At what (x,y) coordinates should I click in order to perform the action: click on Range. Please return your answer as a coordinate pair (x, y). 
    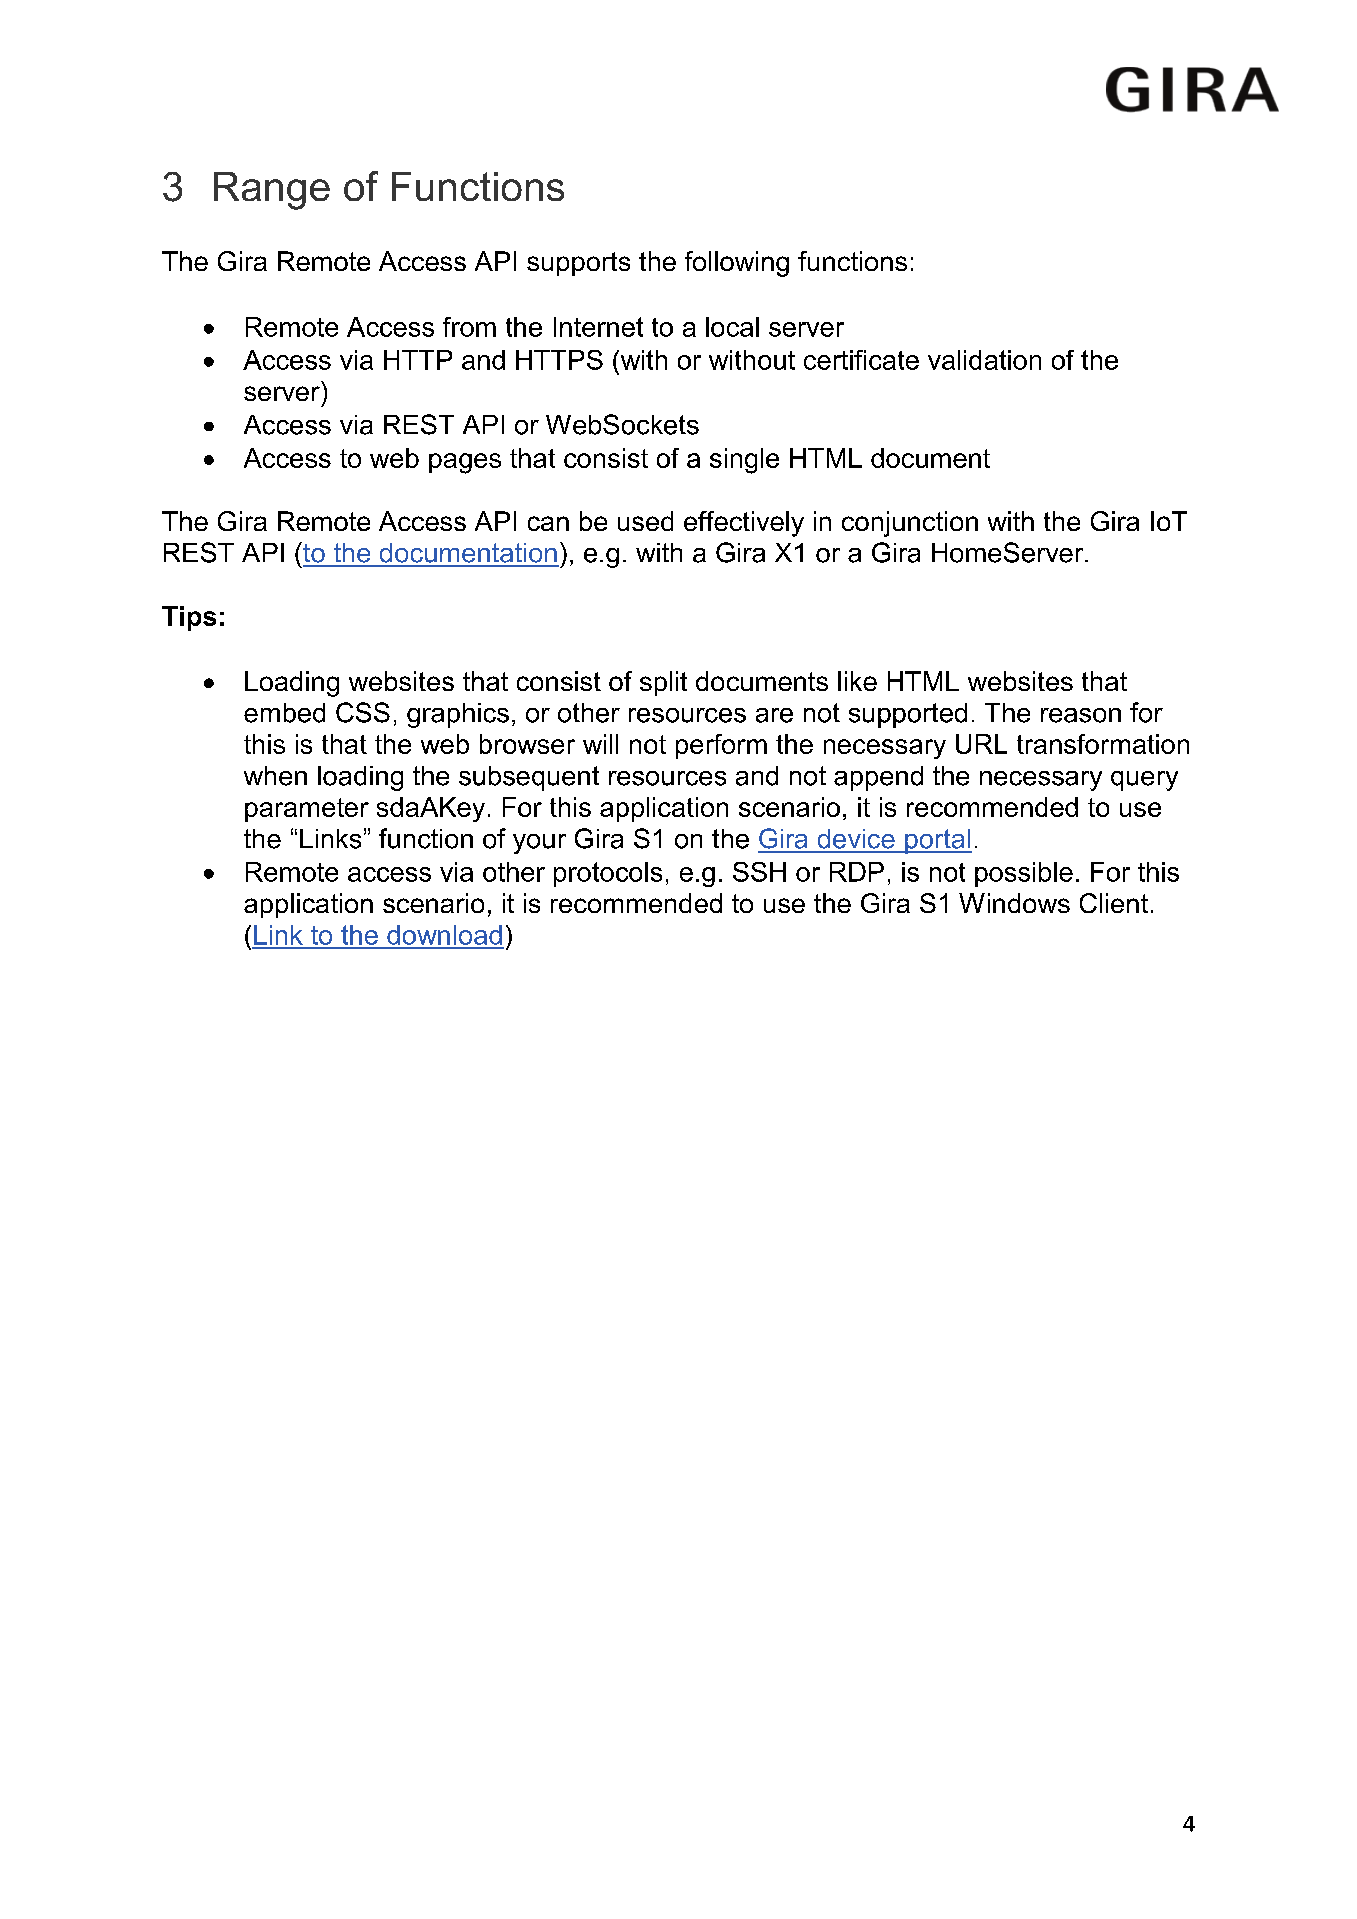
    Looking at the image, I should click on (272, 191).
